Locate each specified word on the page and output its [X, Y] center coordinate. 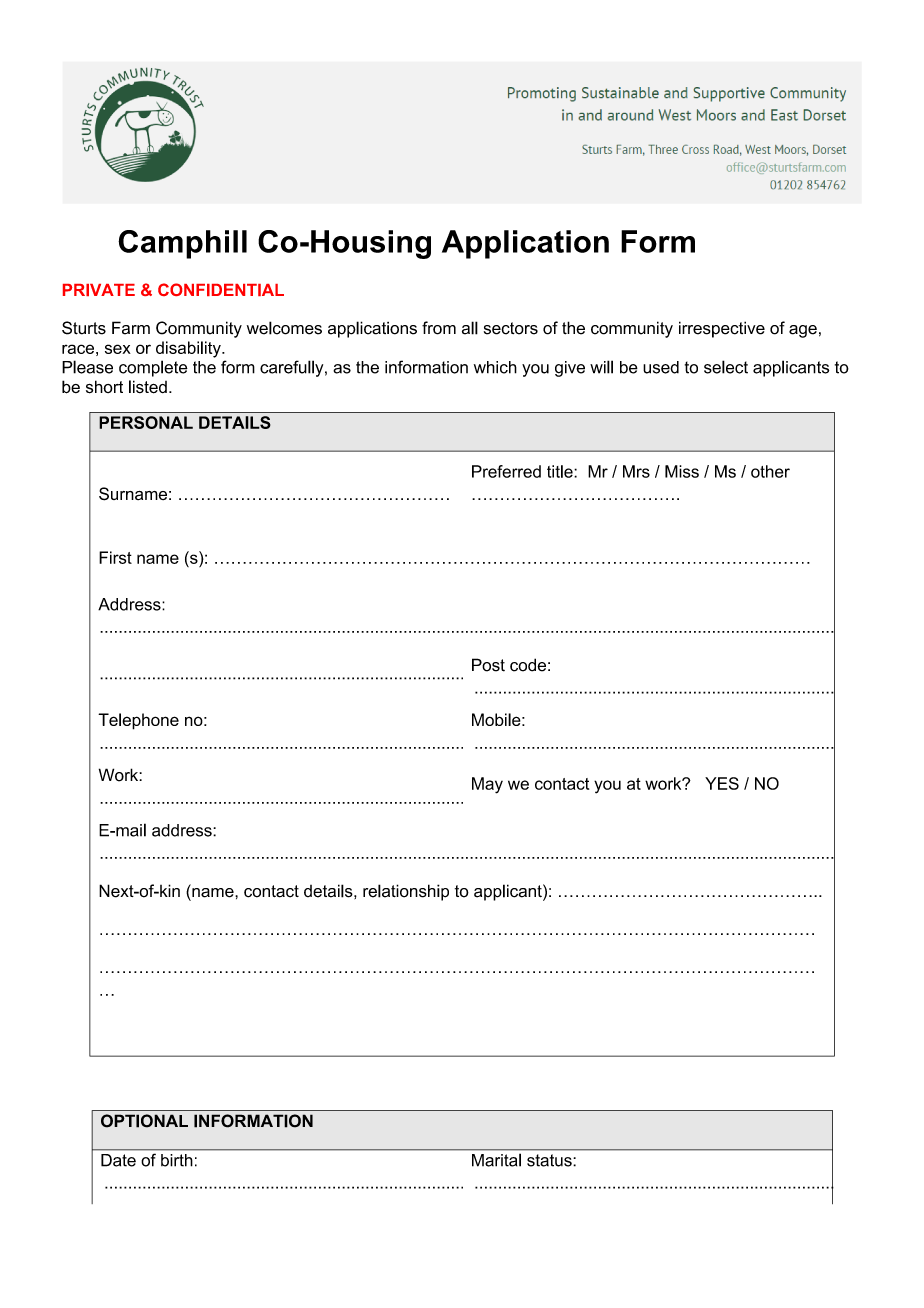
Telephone [138, 721]
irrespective [722, 329]
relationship [406, 892]
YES [722, 783]
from [439, 328]
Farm [131, 328]
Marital [496, 1160]
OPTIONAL [144, 1121]
